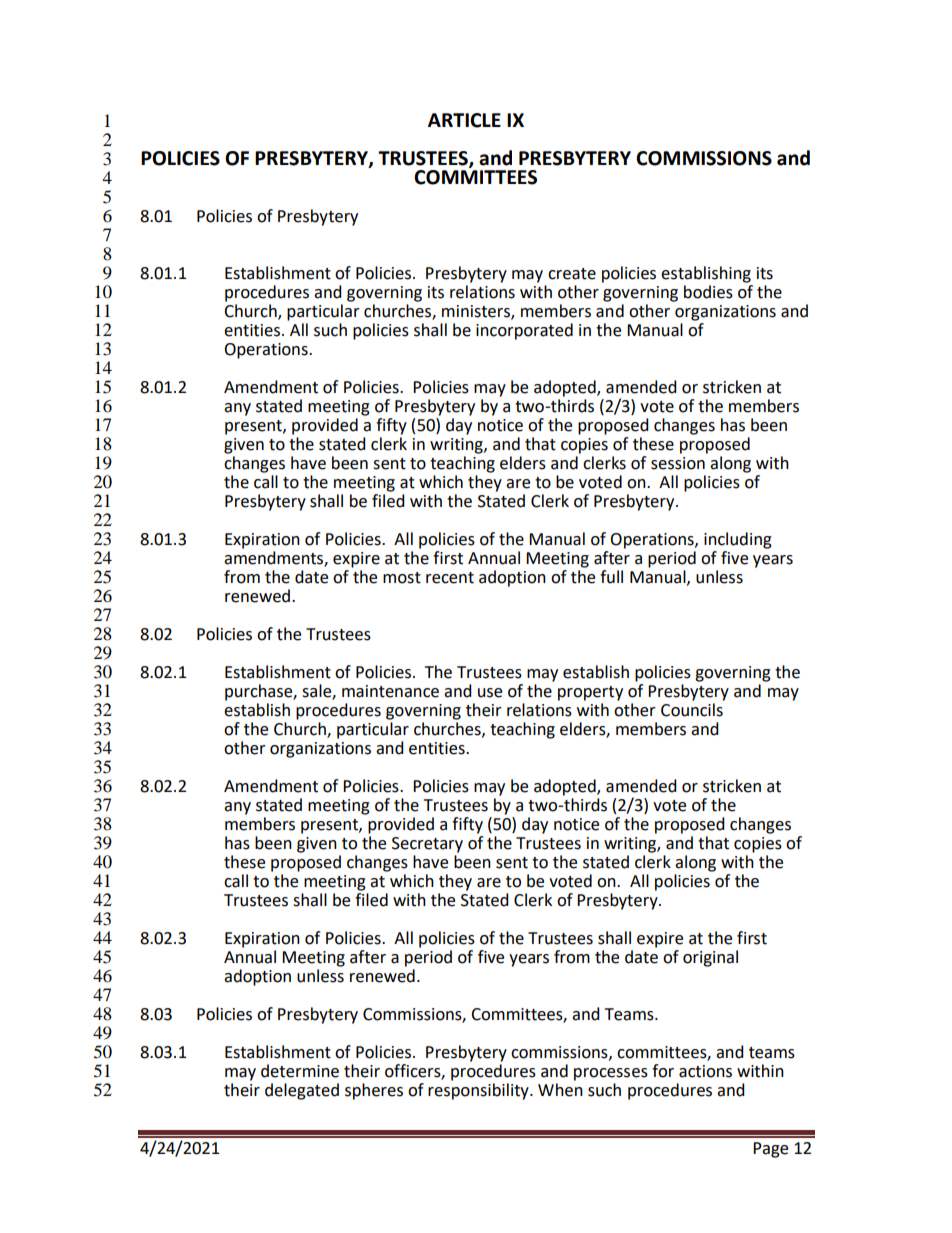  What do you see at coordinates (692, 710) in the image?
I see `Councils` at bounding box center [692, 710].
